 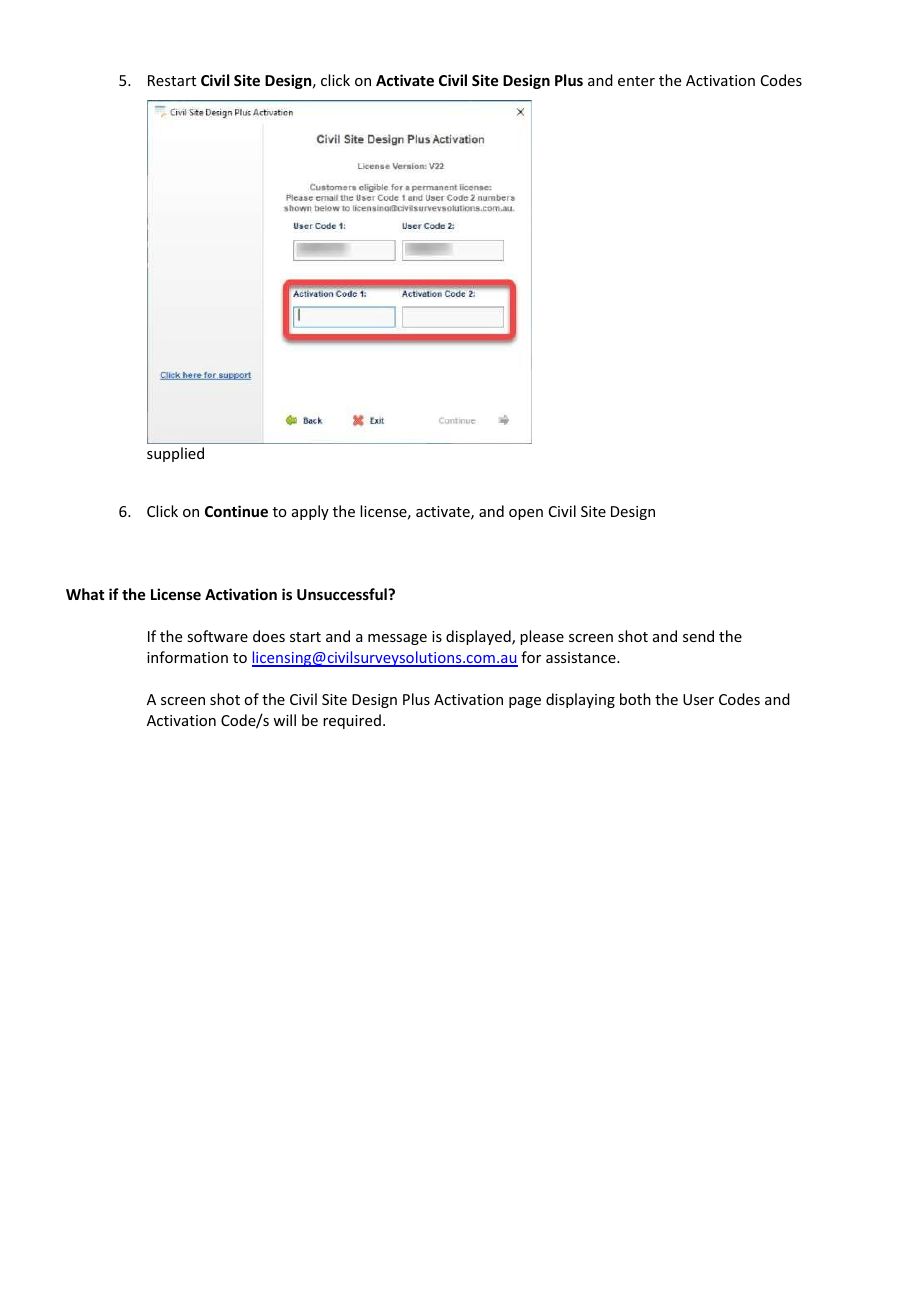 I want to click on supplied, so click(x=175, y=454).
